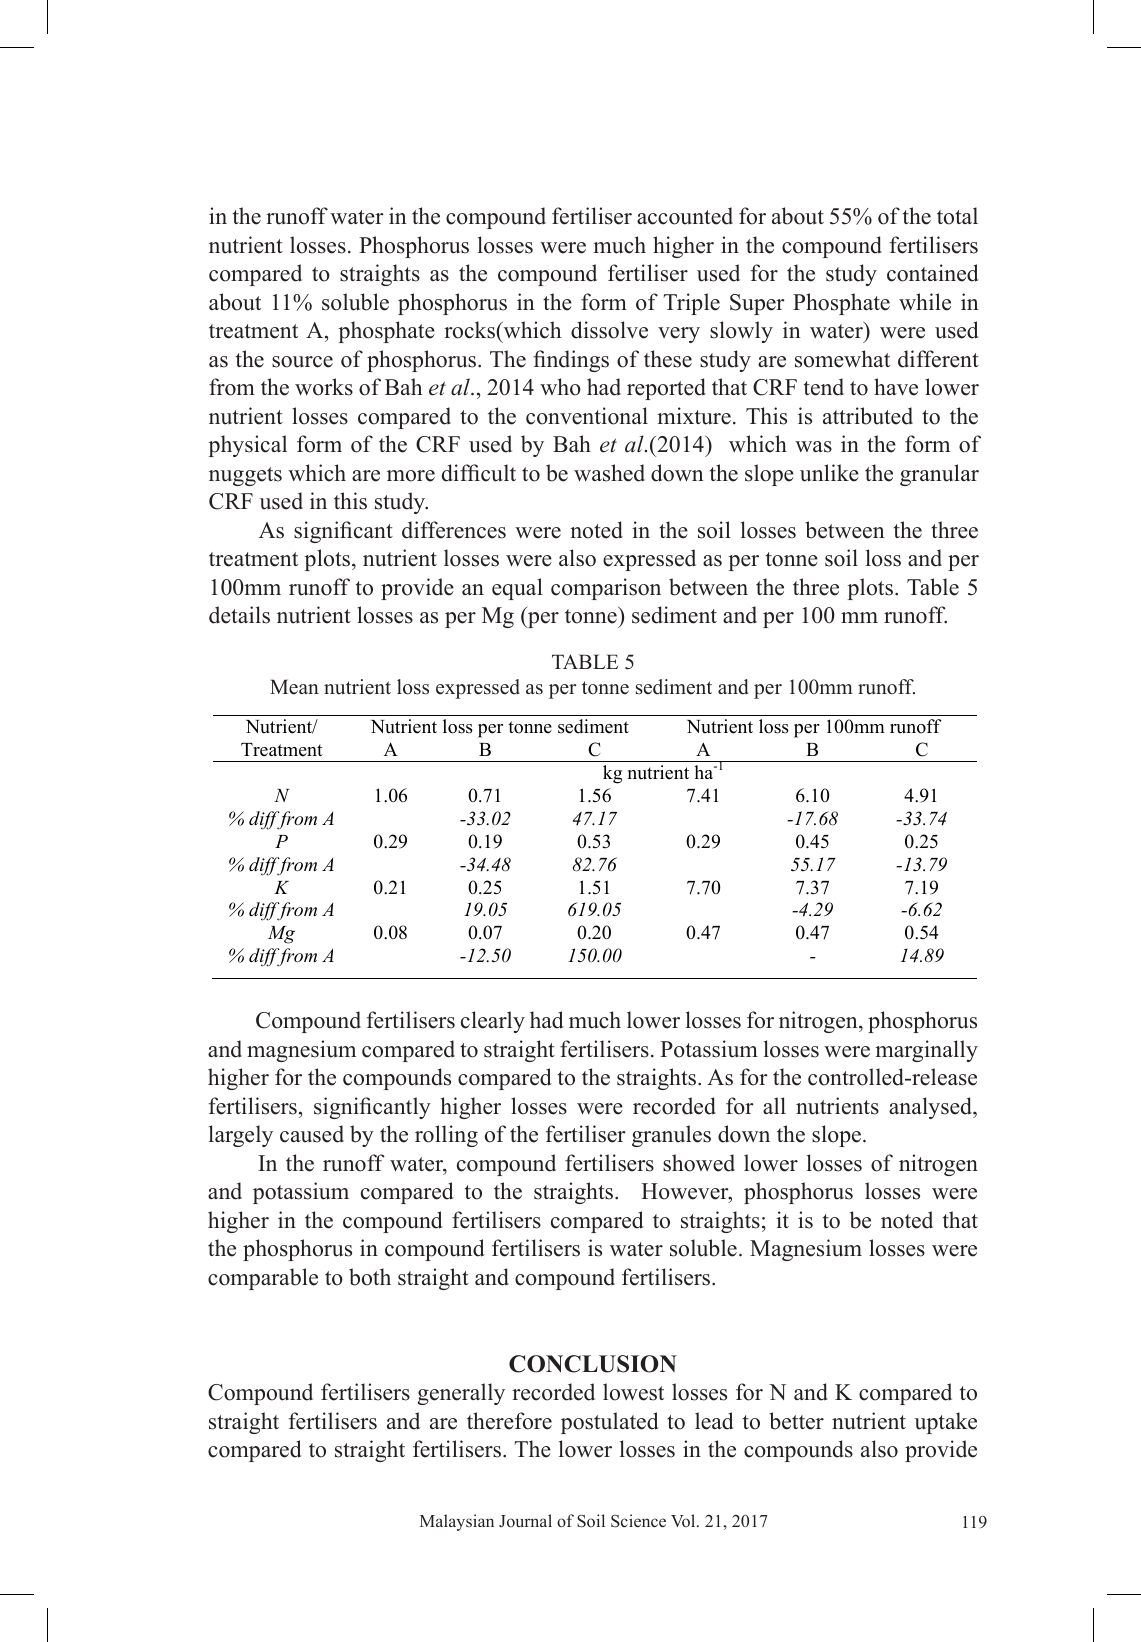  I want to click on Journal, so click(525, 1521).
